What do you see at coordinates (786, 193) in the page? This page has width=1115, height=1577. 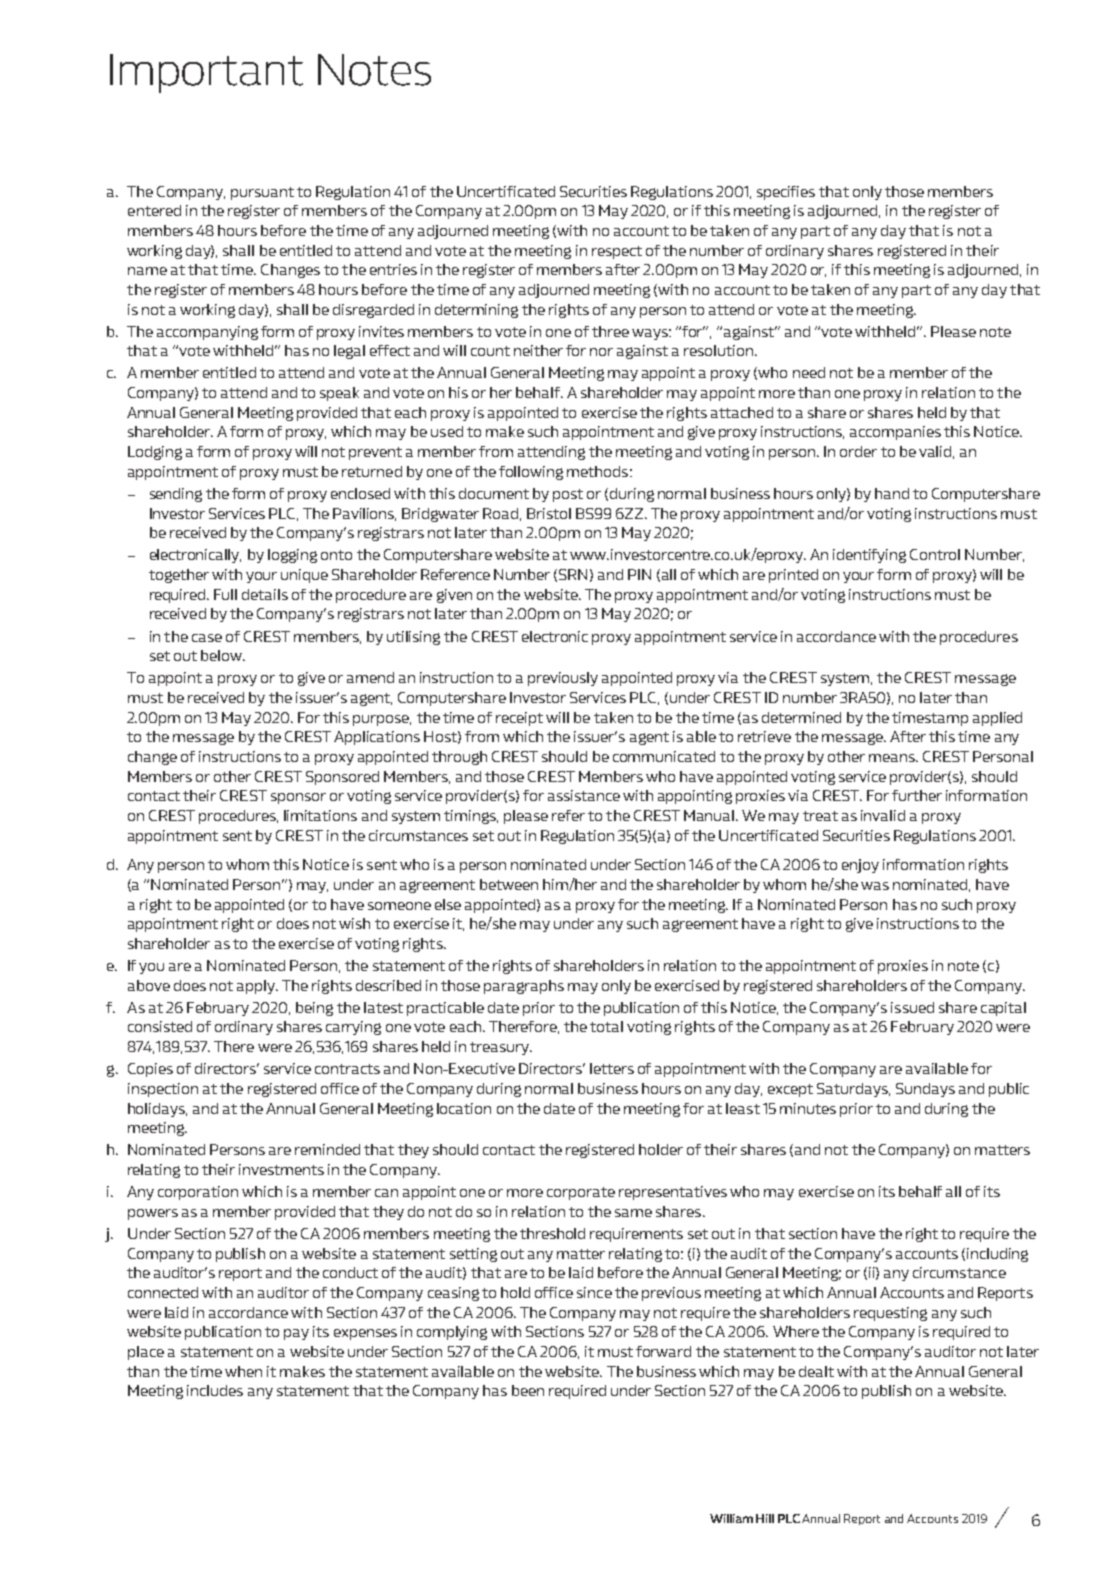 I see `specifies` at bounding box center [786, 193].
